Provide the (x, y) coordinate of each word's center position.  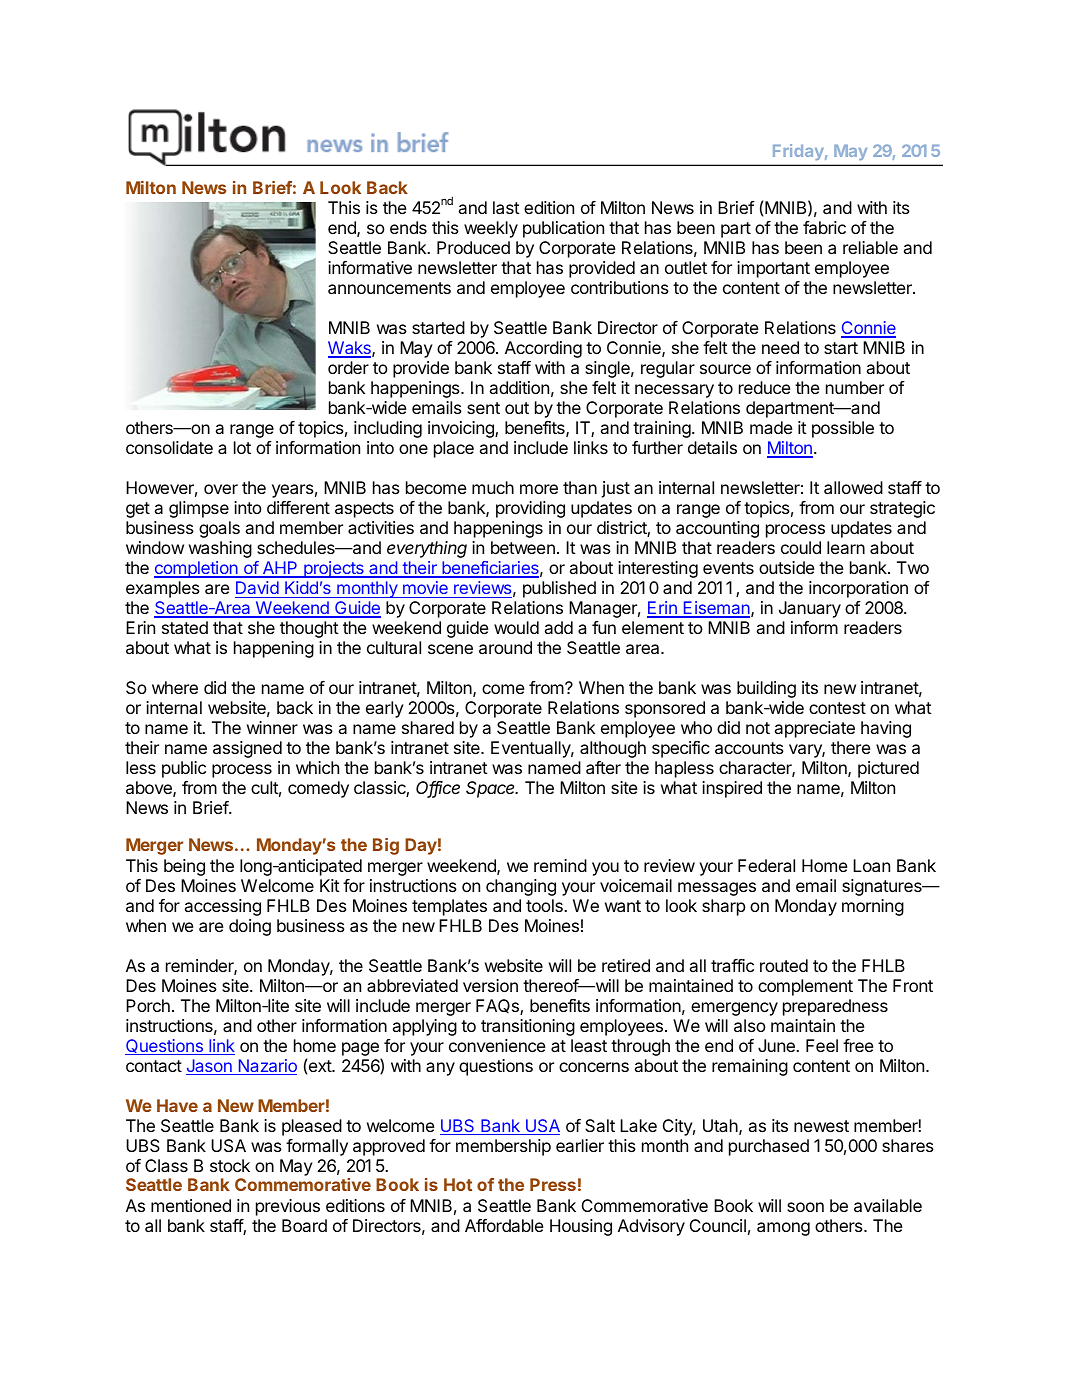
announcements (389, 288)
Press (553, 1184)
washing (220, 549)
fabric (824, 227)
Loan (871, 865)
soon (805, 1207)
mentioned (191, 1205)
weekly (491, 229)
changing (521, 887)
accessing (223, 907)
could (801, 547)
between (523, 547)
